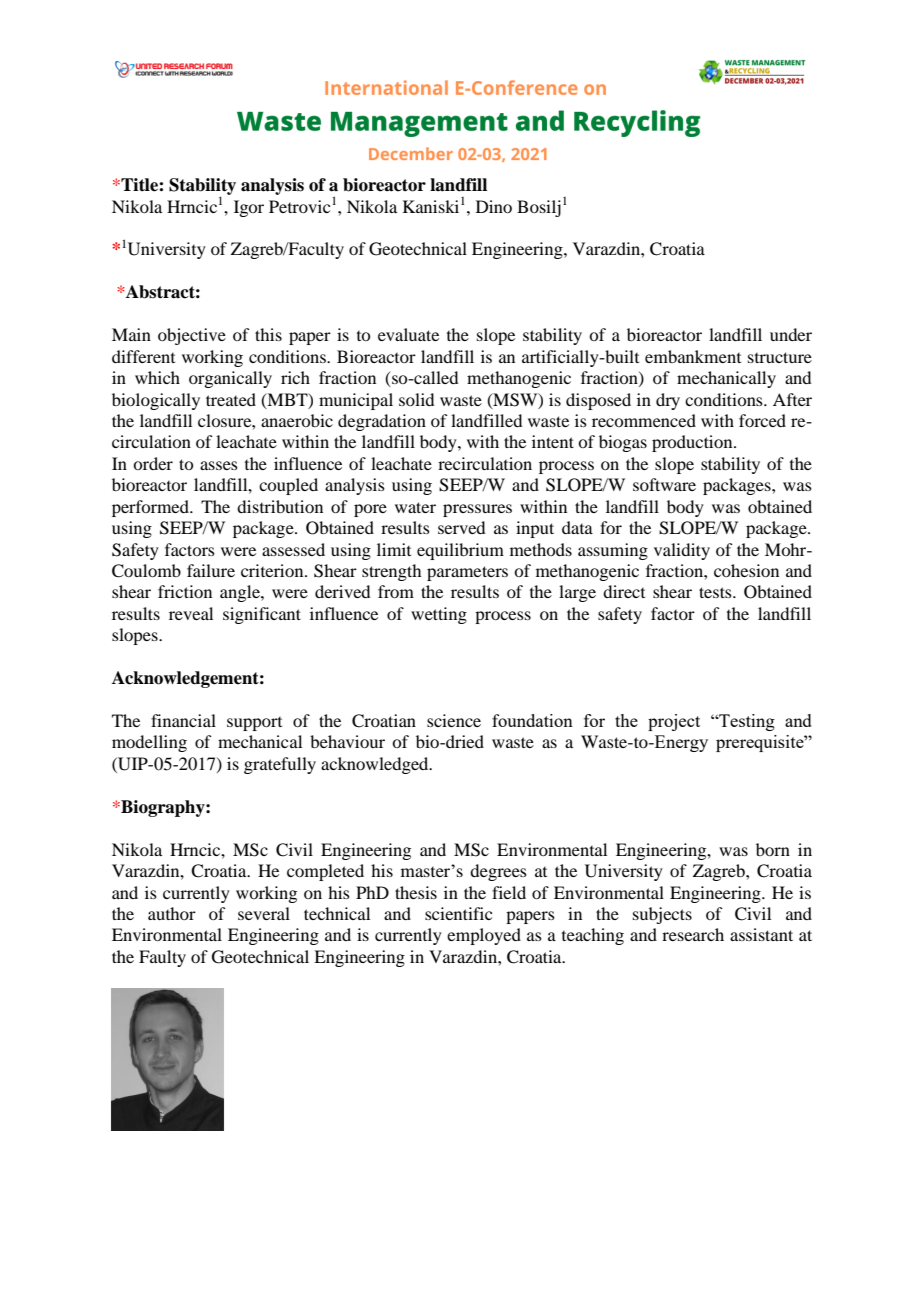 This screenshot has height=1308, width=924. Describe the element at coordinates (484, 936) in the screenshot. I see `employed` at that location.
